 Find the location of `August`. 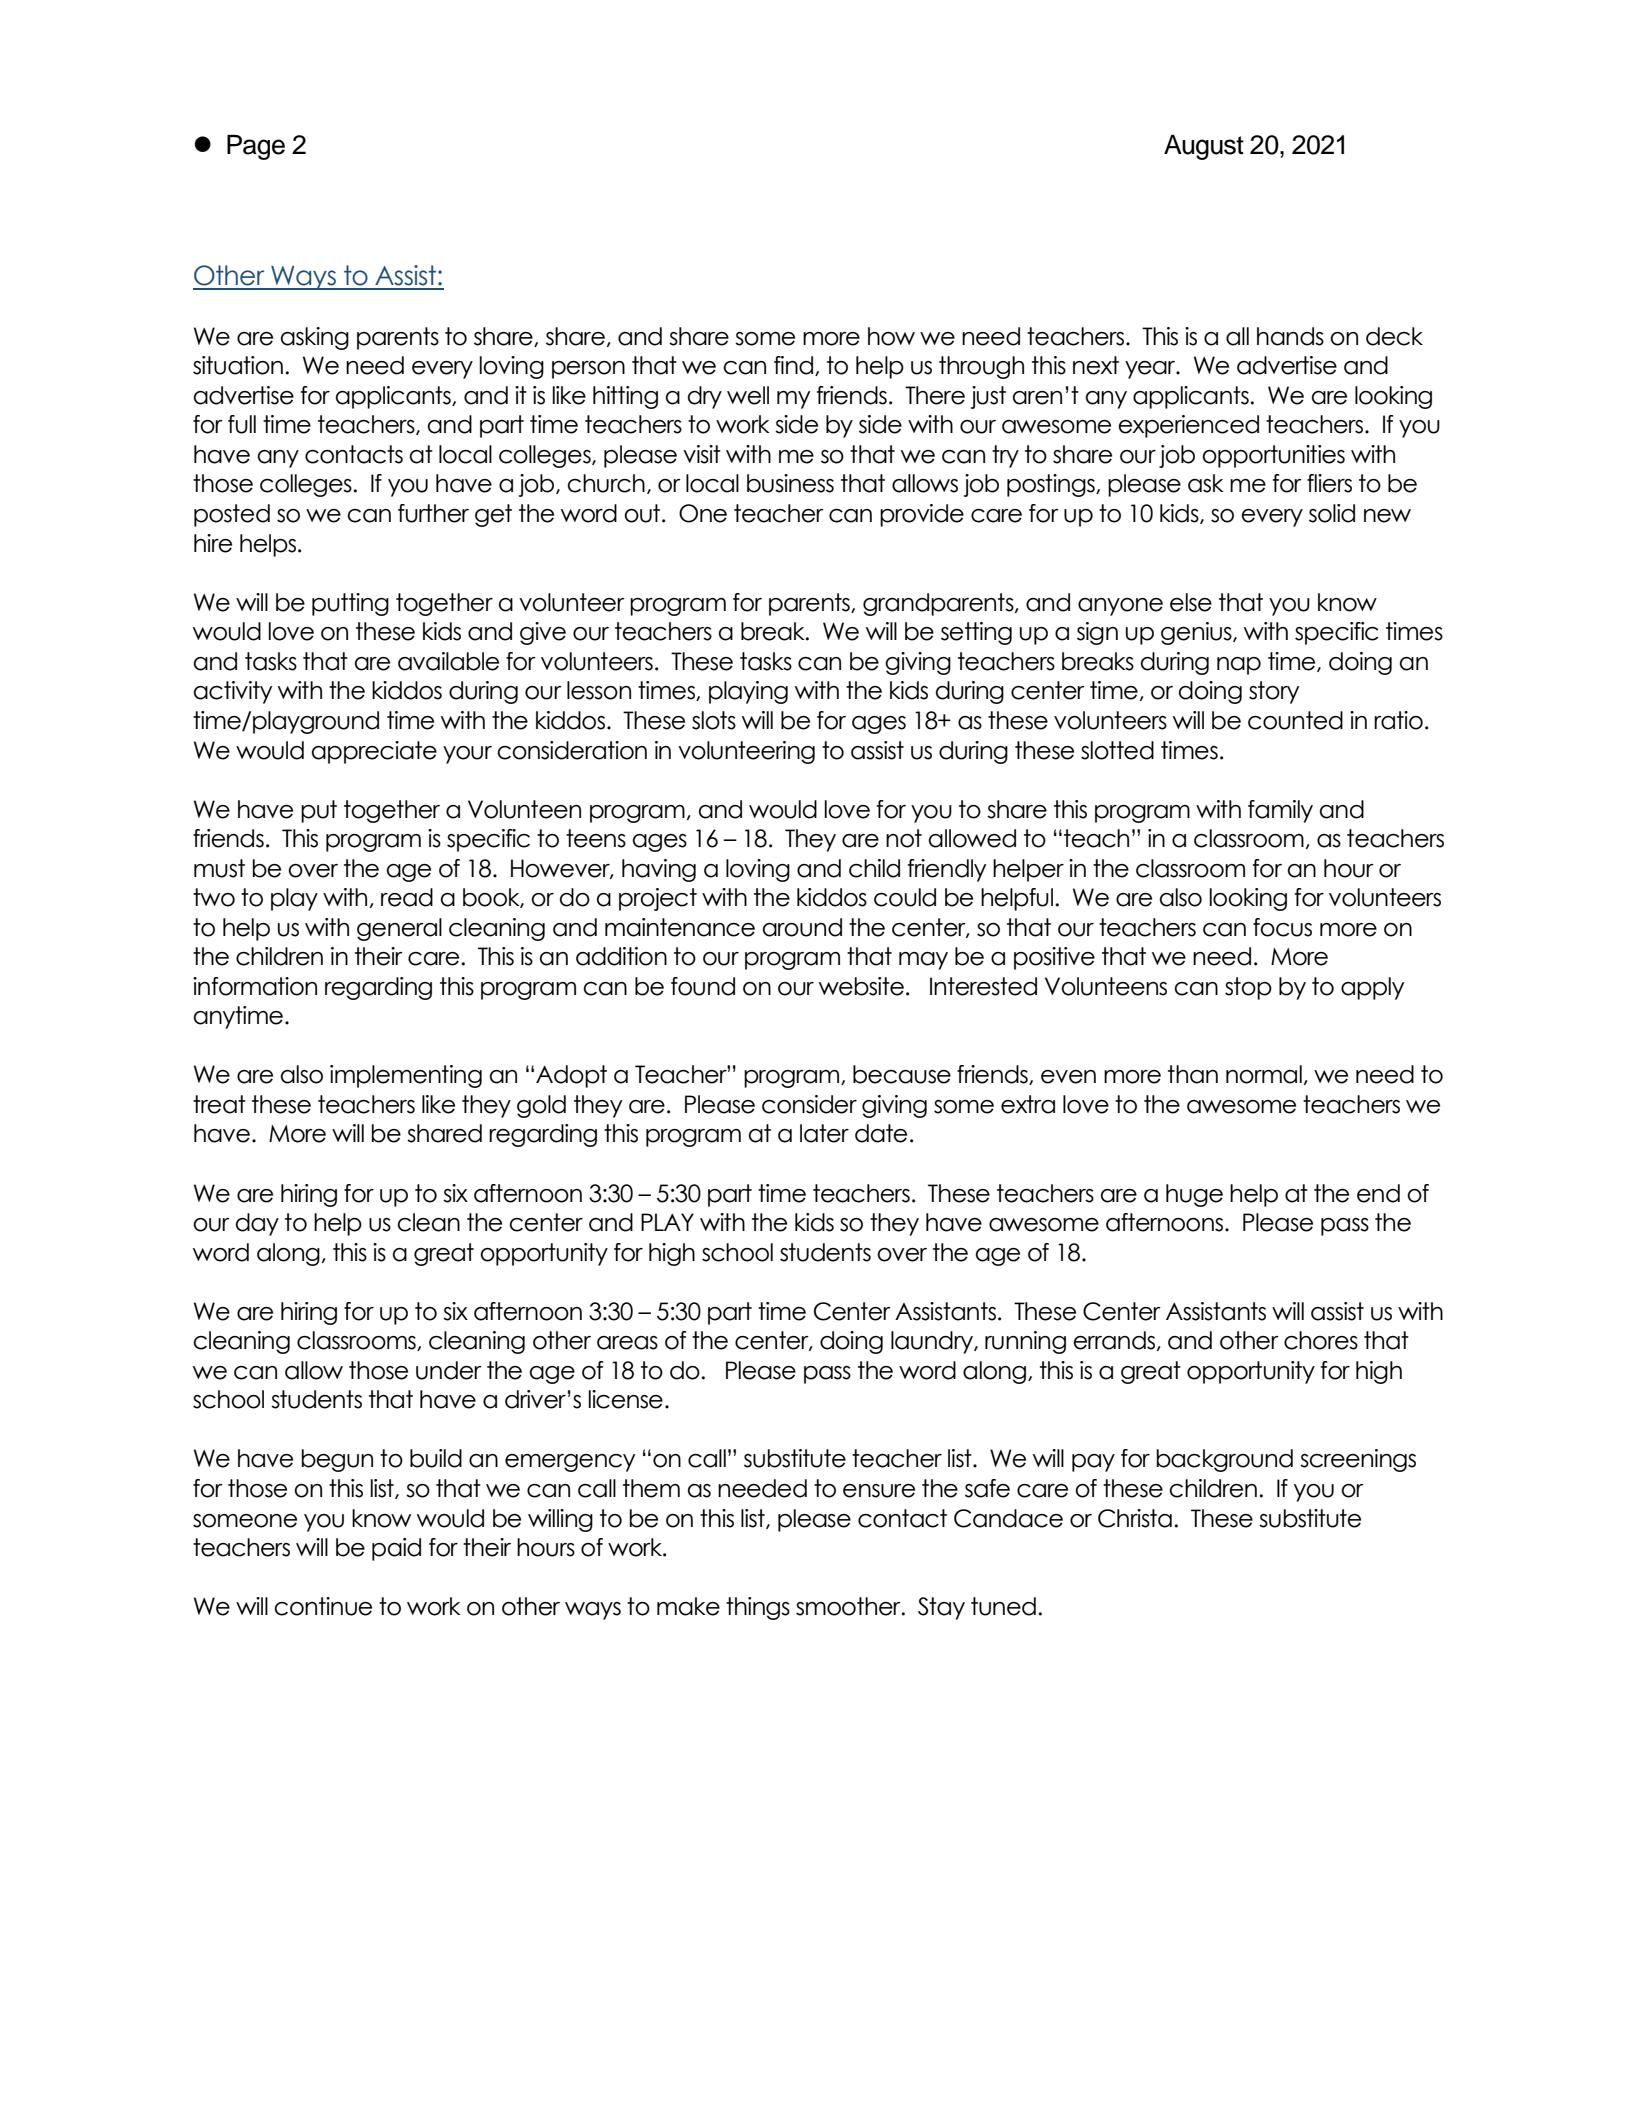

August is located at coordinates (1204, 147).
